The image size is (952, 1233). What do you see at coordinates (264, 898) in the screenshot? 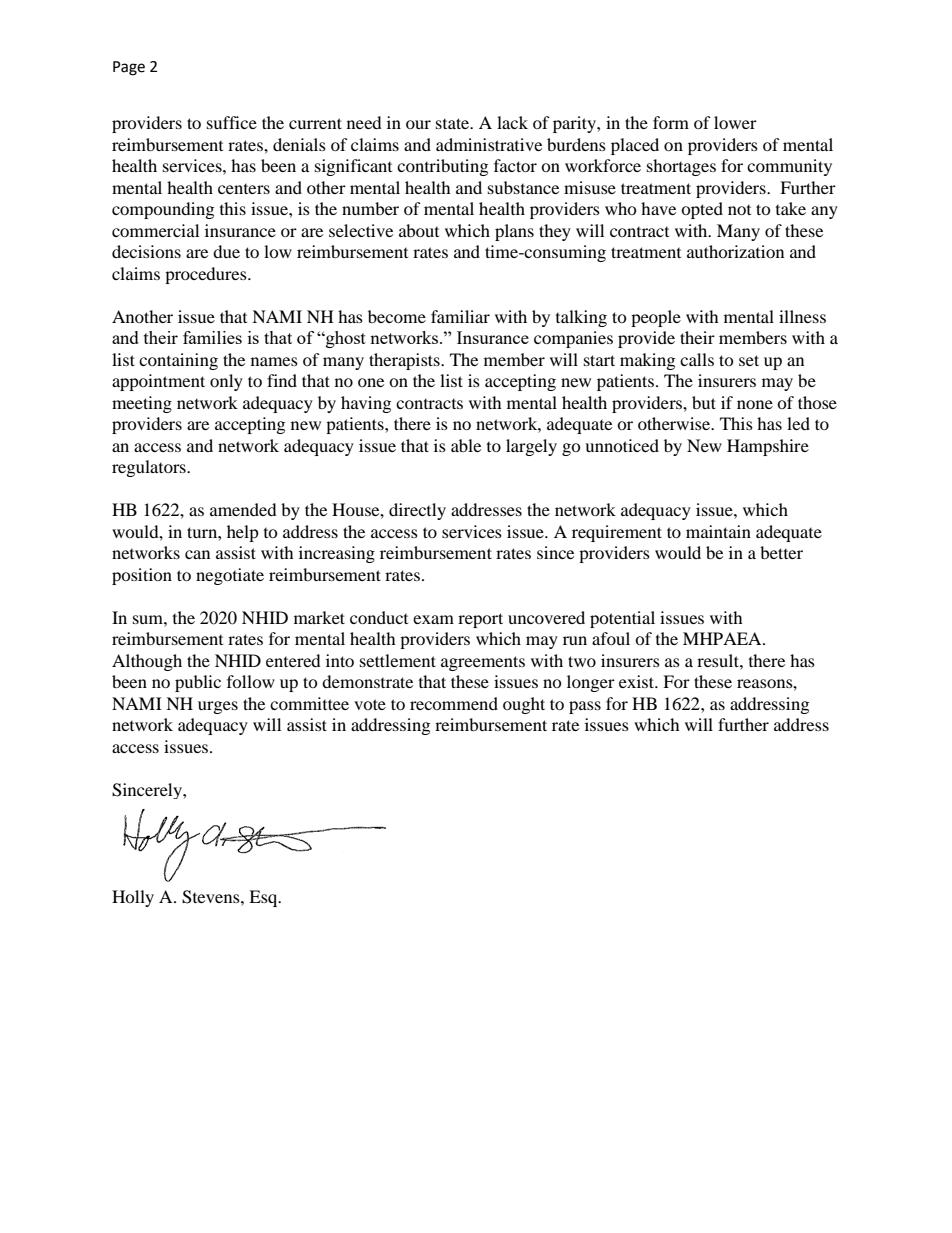
I see `Esq` at bounding box center [264, 898].
